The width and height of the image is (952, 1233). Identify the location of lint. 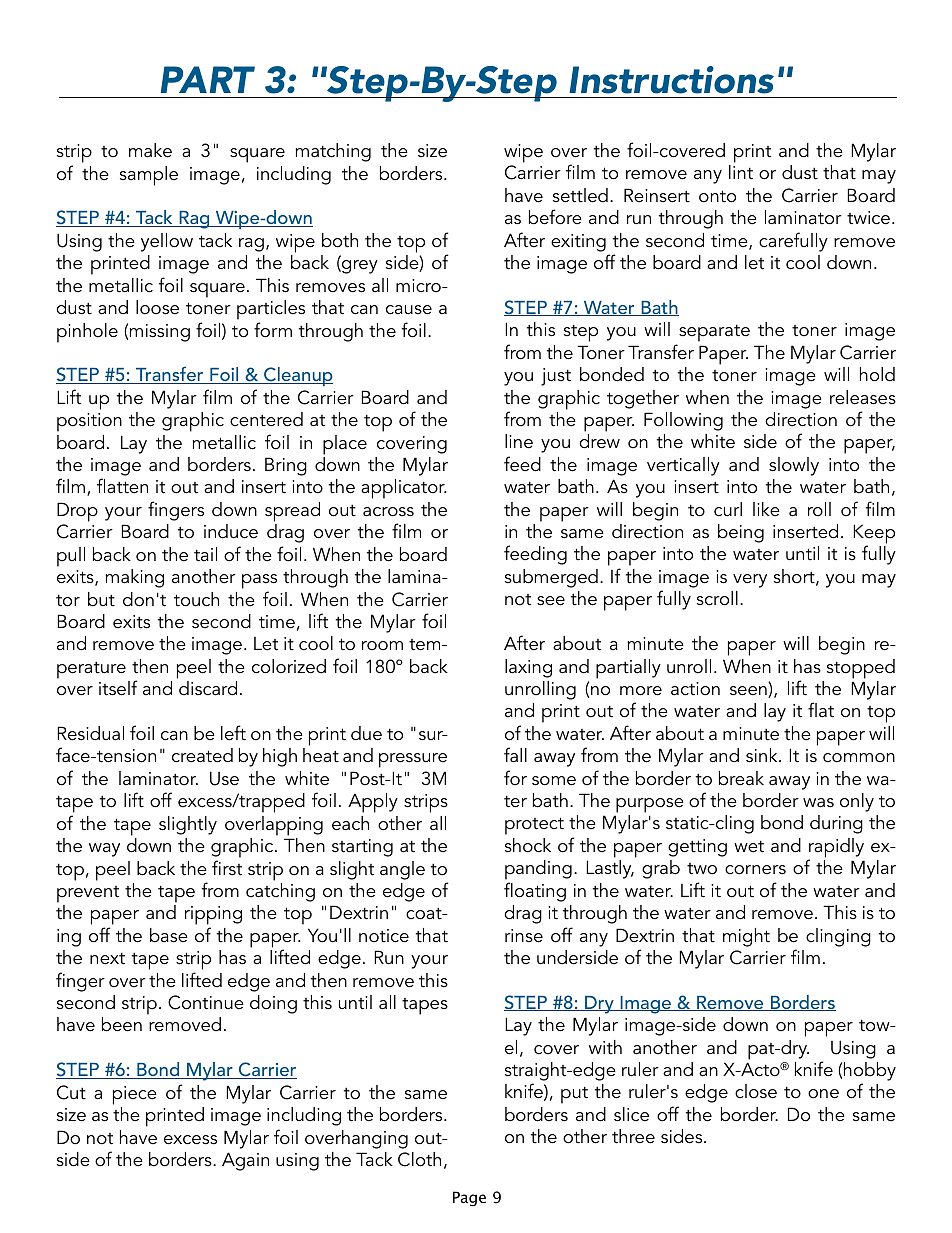
(741, 172).
